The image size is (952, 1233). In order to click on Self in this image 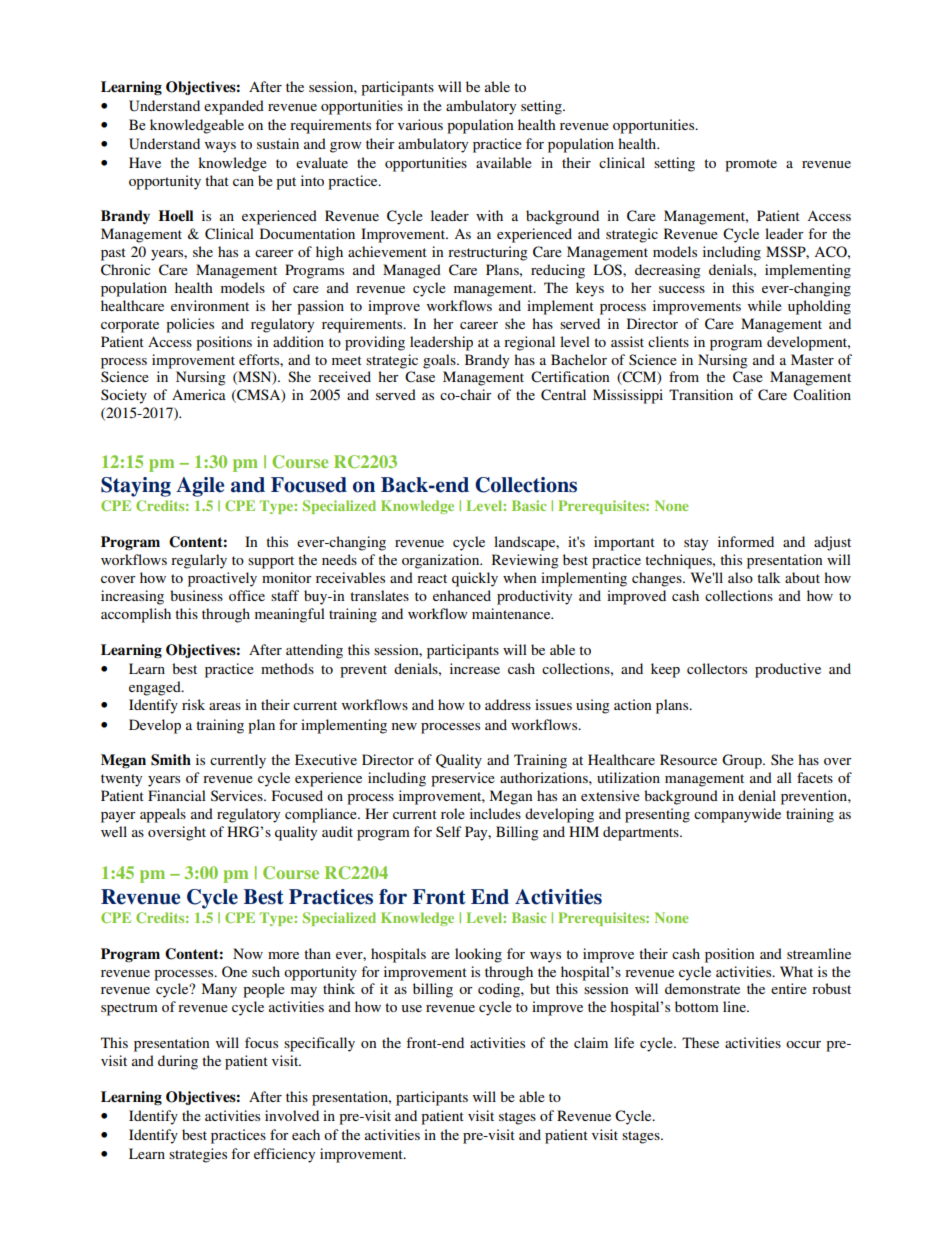, I will do `click(449, 831)`.
